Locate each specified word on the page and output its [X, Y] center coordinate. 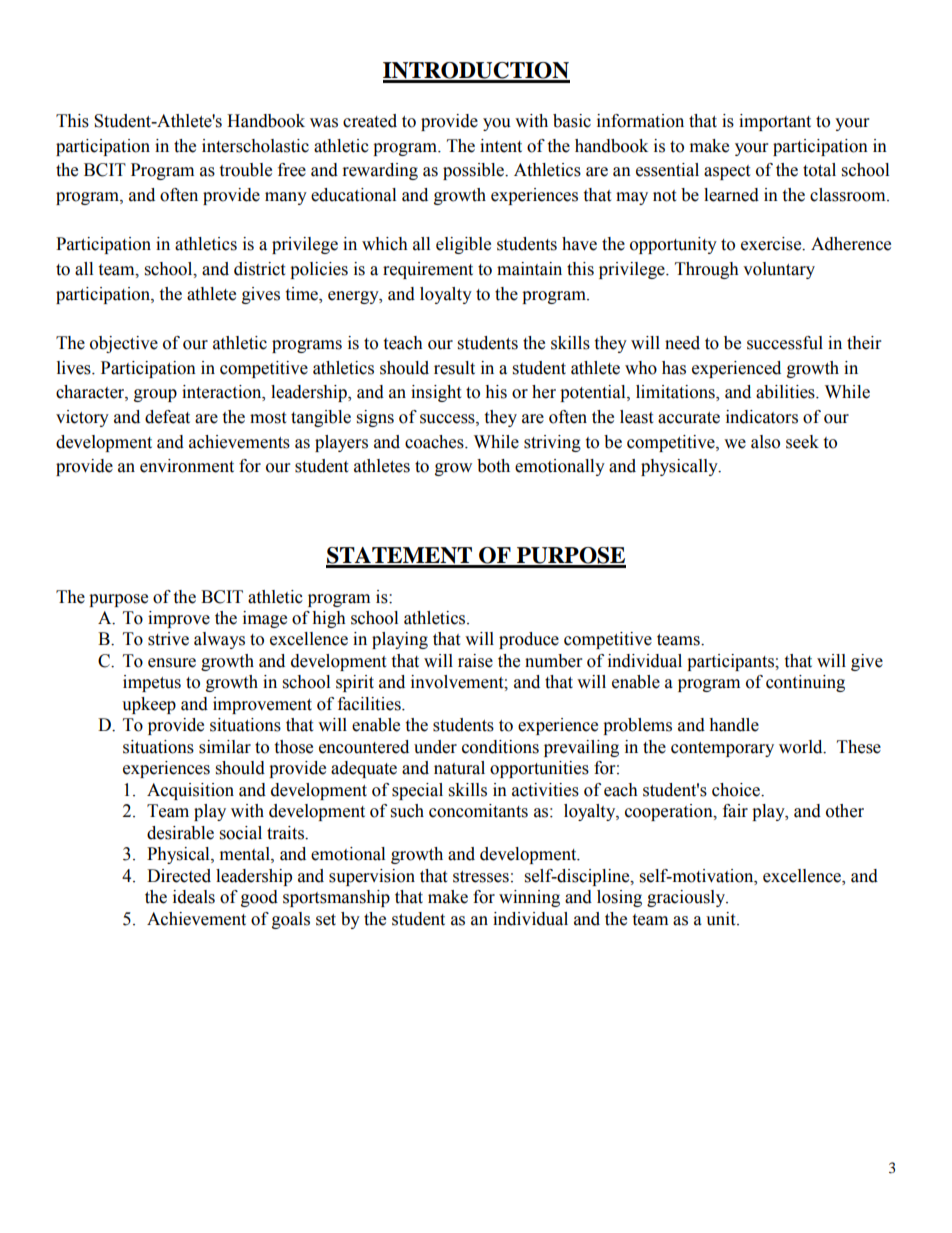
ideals [194, 897]
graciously [687, 898]
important [775, 122]
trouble [245, 170]
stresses [481, 877]
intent [501, 146]
